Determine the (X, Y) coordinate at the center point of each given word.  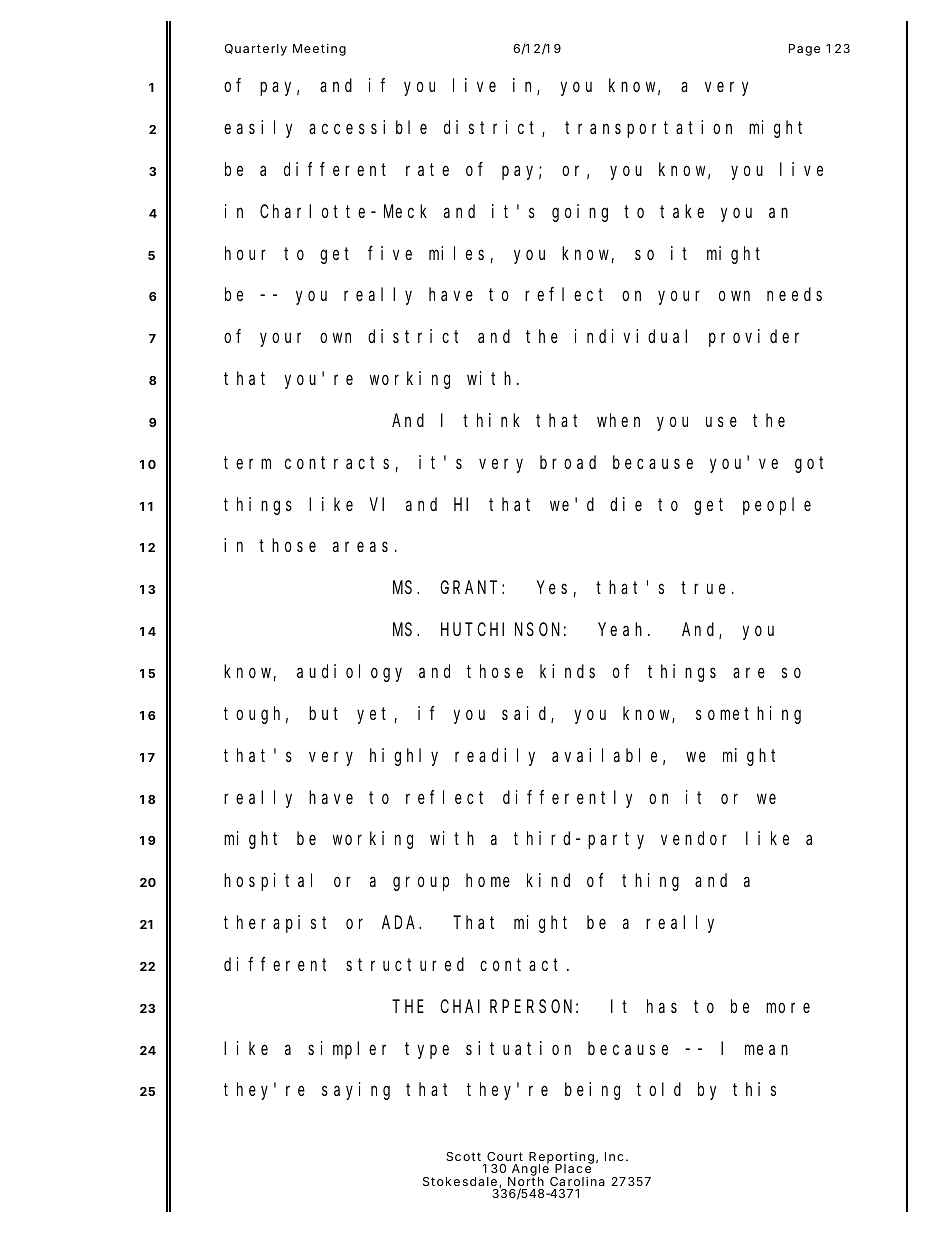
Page (804, 50)
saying (356, 1091)
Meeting (319, 50)
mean (766, 1049)
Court (505, 1156)
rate (427, 169)
